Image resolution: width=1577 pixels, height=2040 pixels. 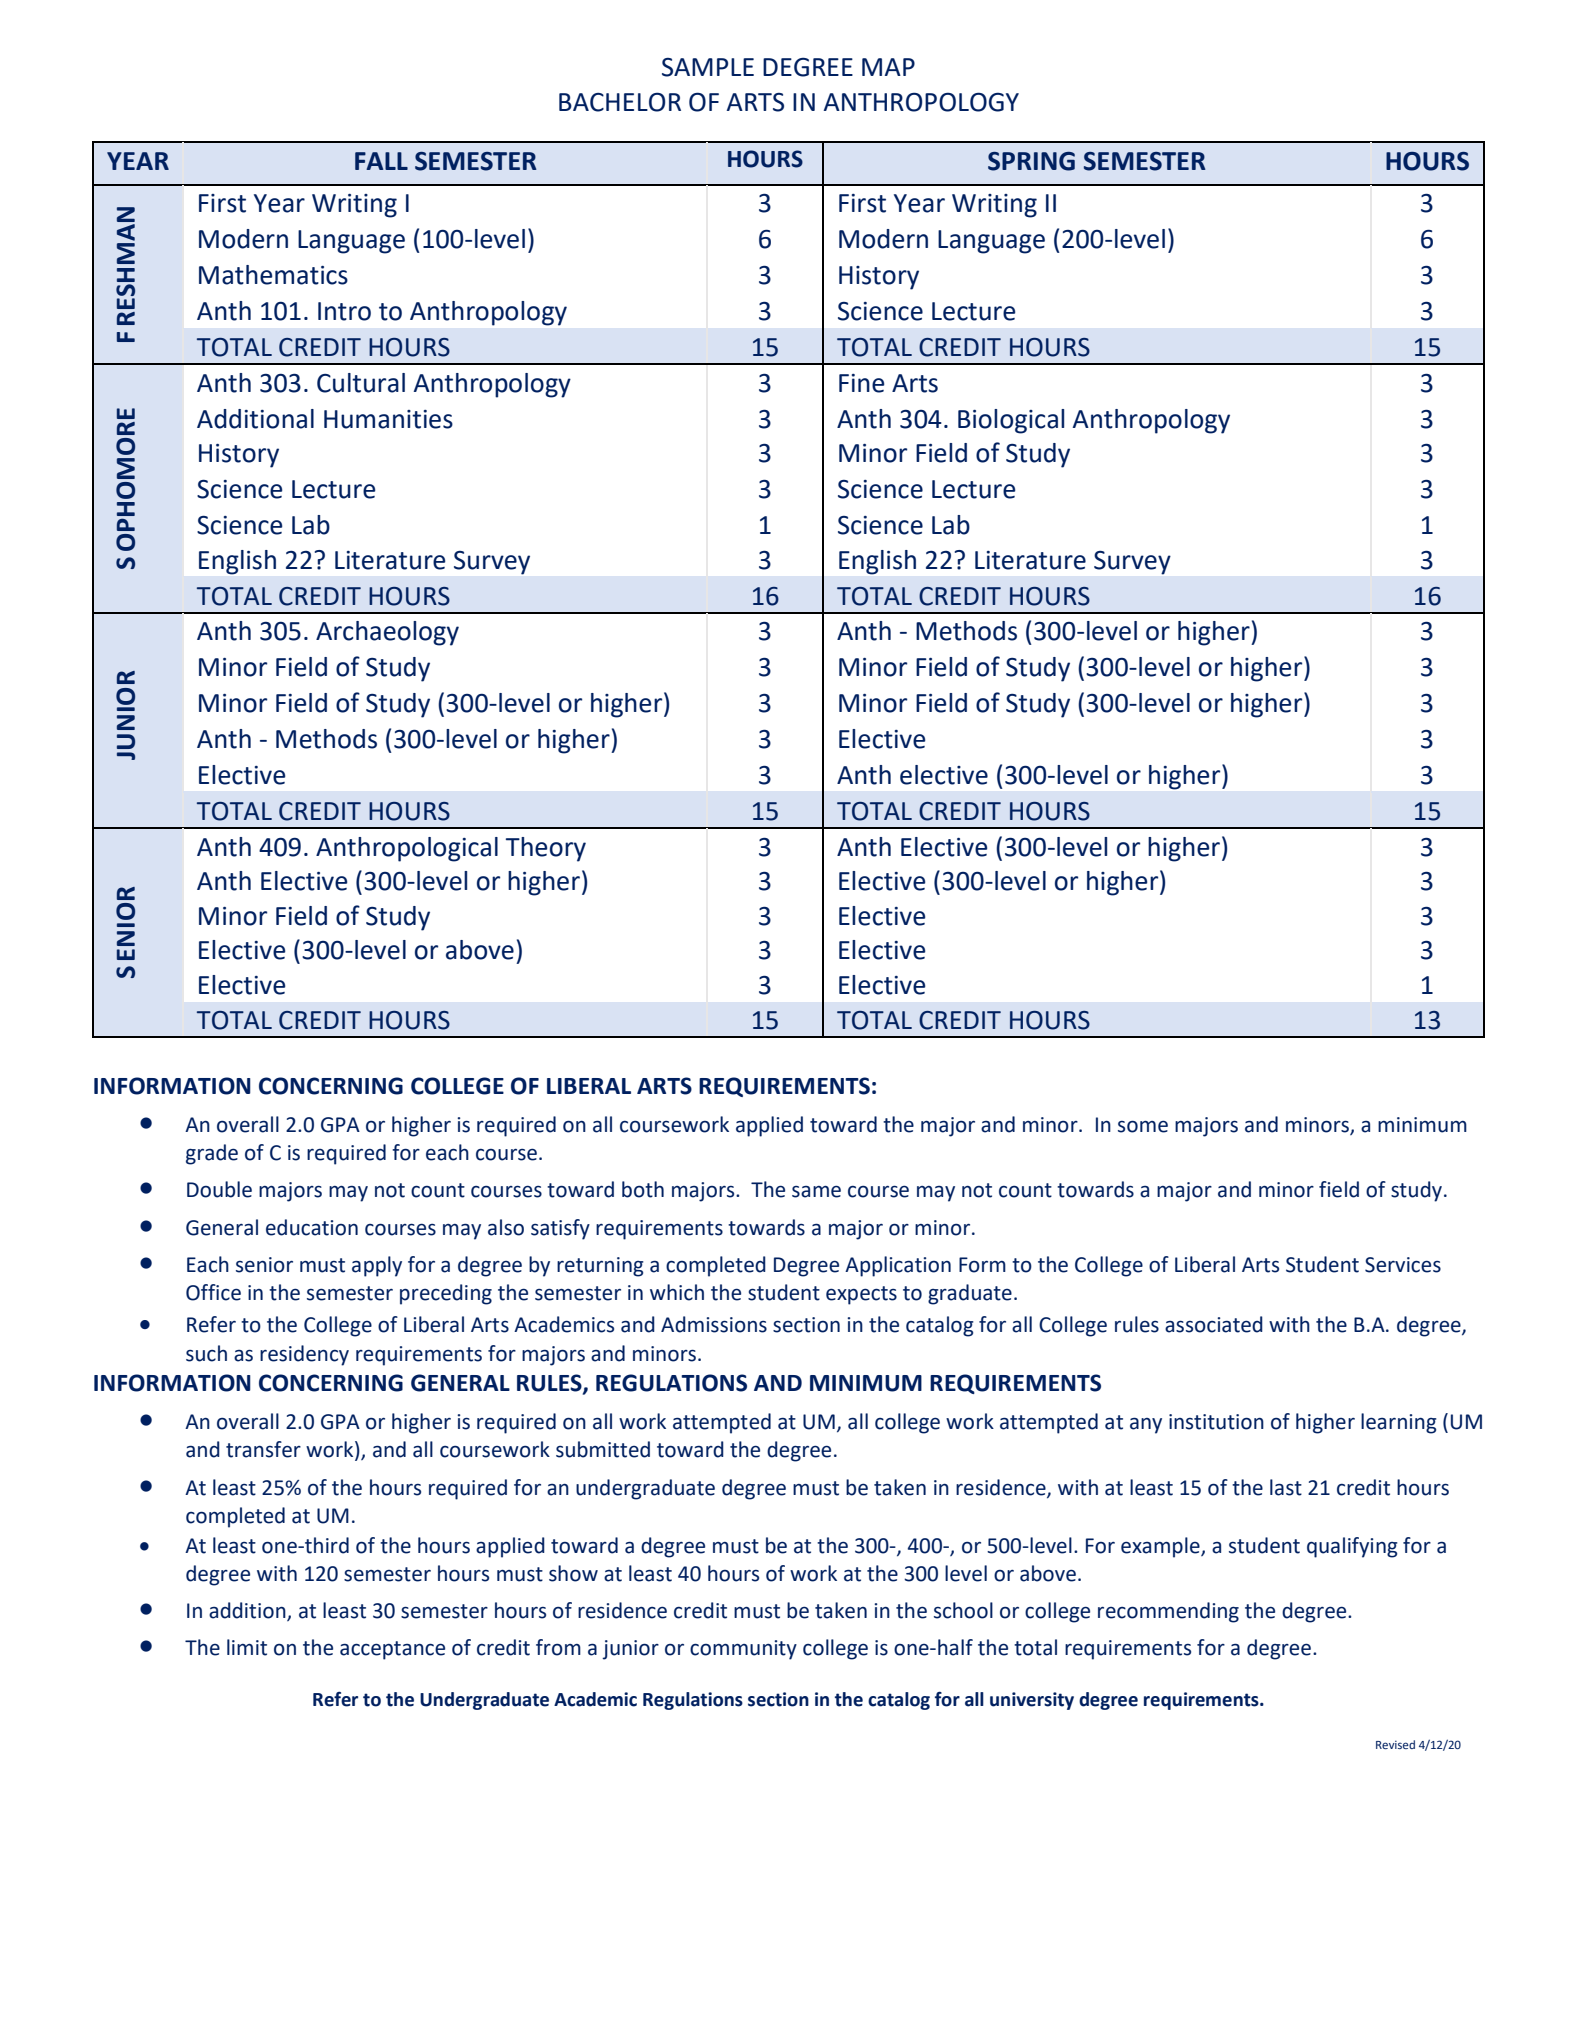 I want to click on acceptance, so click(x=392, y=1650).
